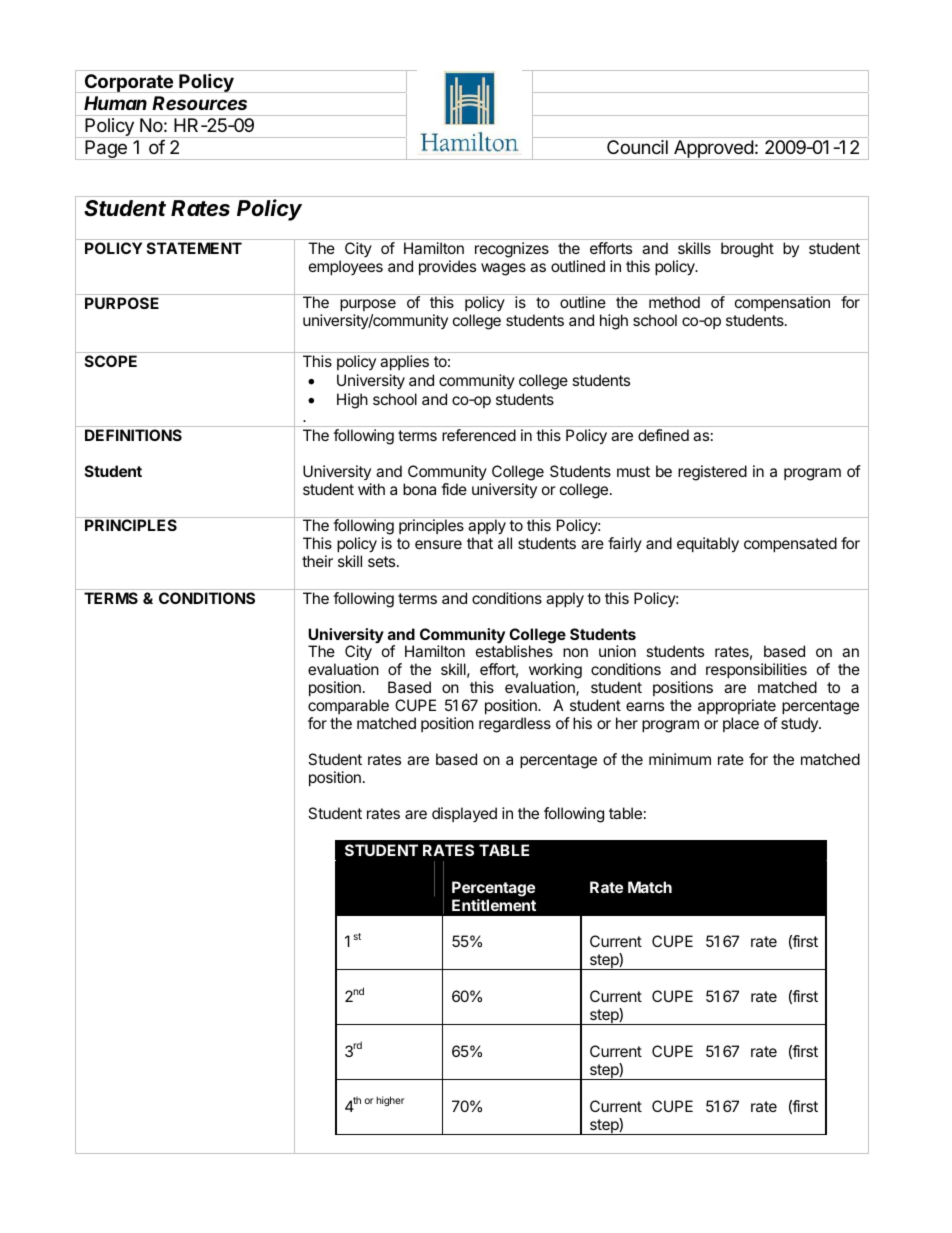  What do you see at coordinates (317, 561) in the screenshot?
I see `their` at bounding box center [317, 561].
